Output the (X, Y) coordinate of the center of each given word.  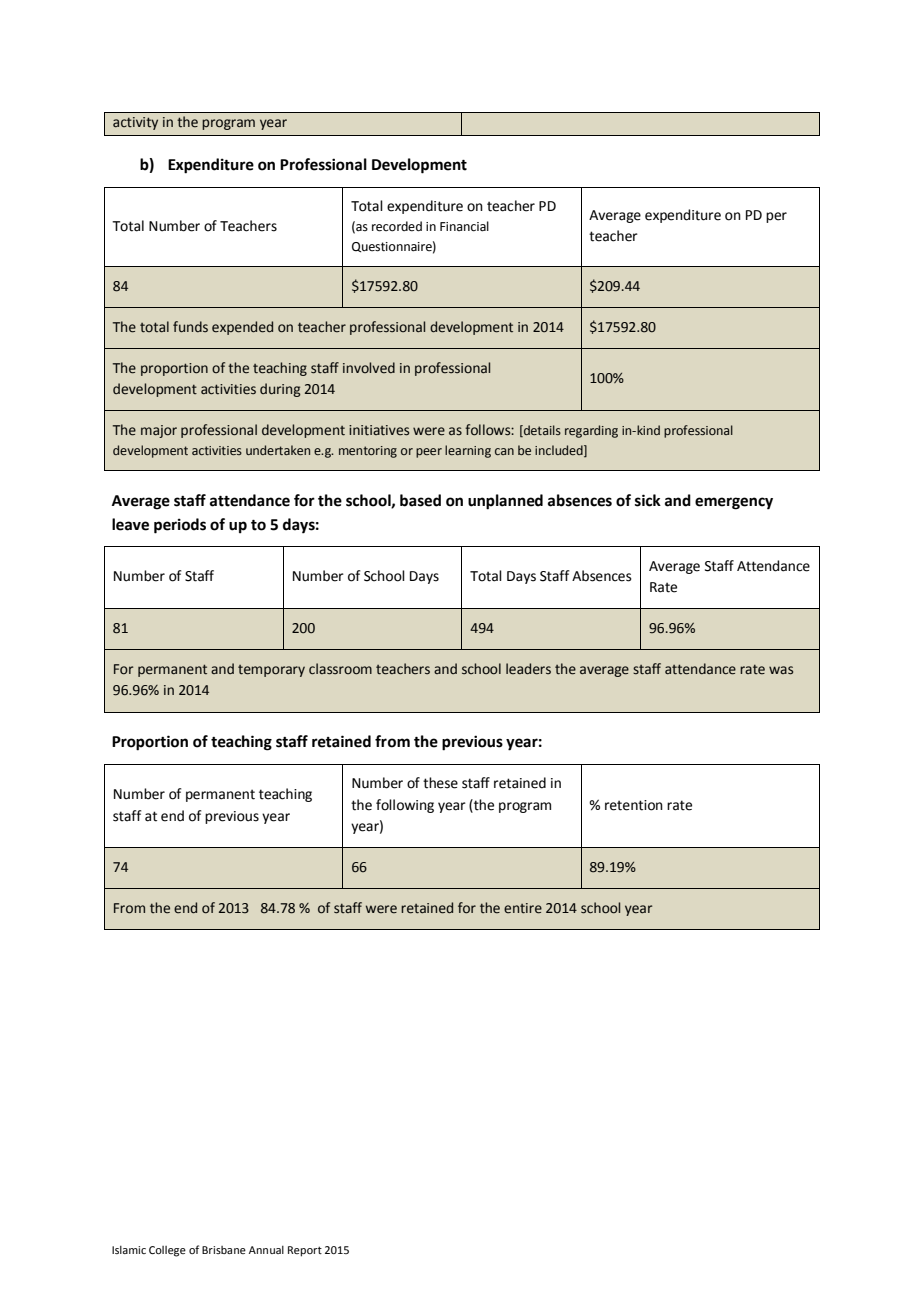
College (167, 1251)
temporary (271, 671)
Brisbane (224, 1250)
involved (369, 368)
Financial (464, 226)
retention (634, 805)
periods (180, 526)
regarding (591, 431)
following (405, 806)
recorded (397, 226)
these (440, 783)
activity (135, 123)
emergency (734, 503)
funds (190, 327)
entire (523, 908)
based (420, 500)
